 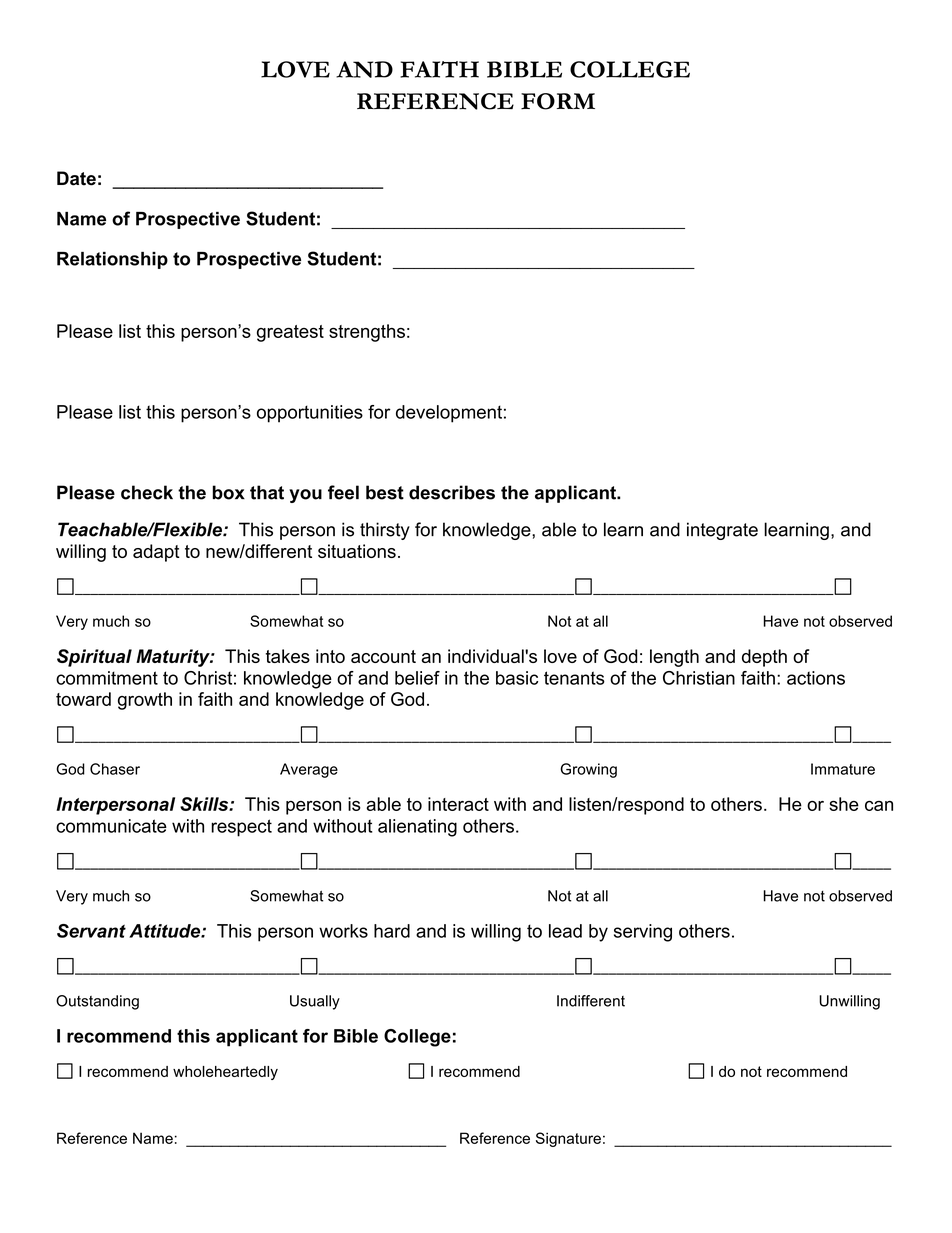 I want to click on Date, so click(x=76, y=178).
